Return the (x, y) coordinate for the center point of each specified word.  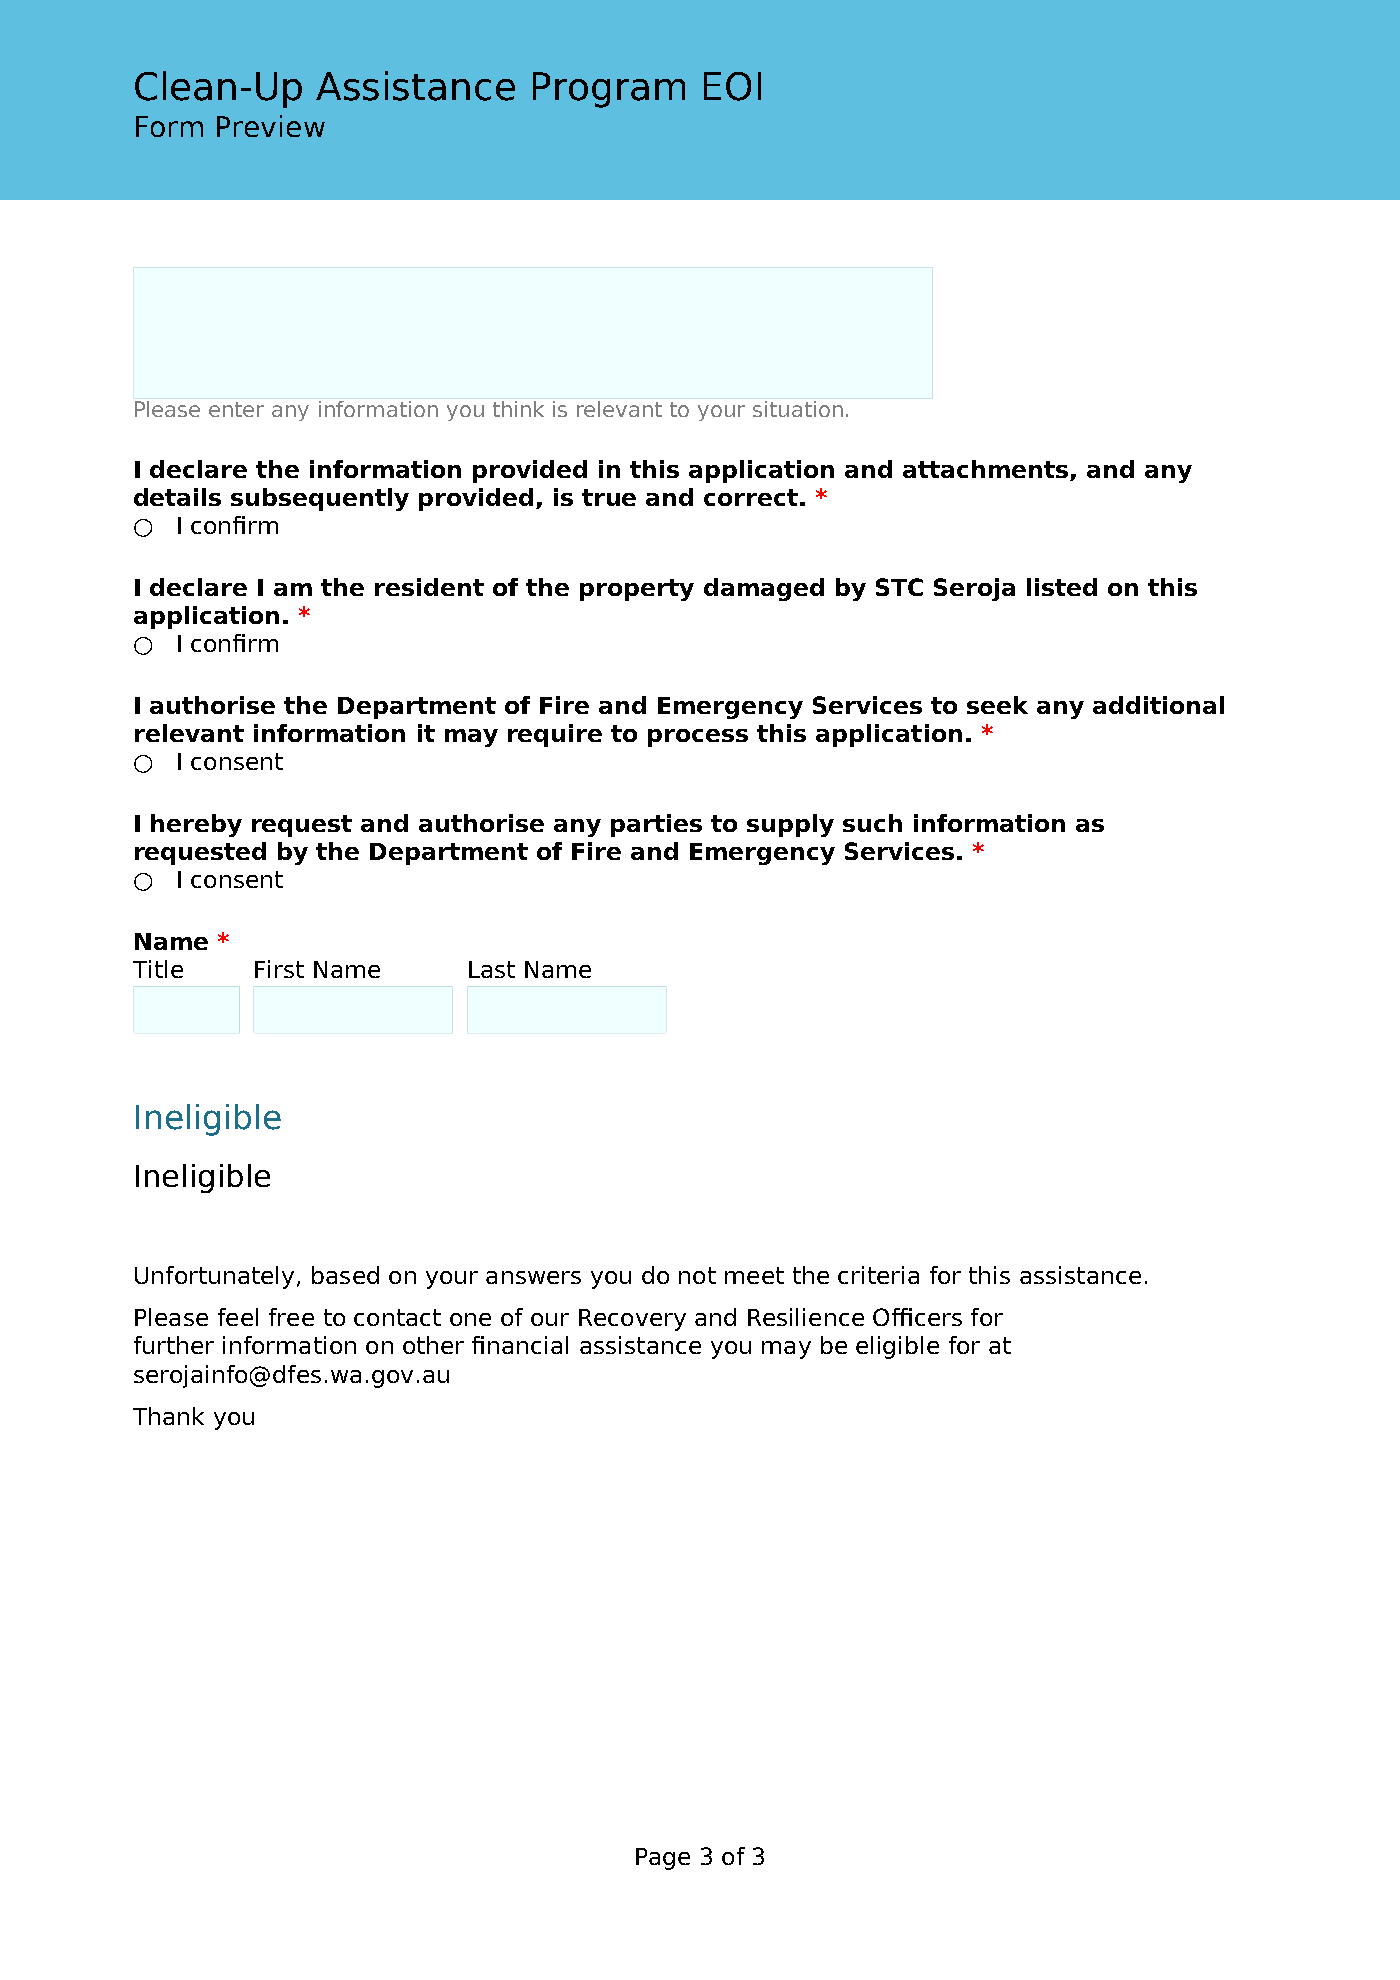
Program (609, 90)
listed (1062, 587)
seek (997, 705)
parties (656, 825)
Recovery (632, 1320)
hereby (196, 825)
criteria (878, 1275)
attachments (987, 470)
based (345, 1275)
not (697, 1275)
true (609, 497)
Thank (168, 1416)
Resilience (806, 1317)
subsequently (320, 499)
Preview (271, 126)
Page (663, 1859)
